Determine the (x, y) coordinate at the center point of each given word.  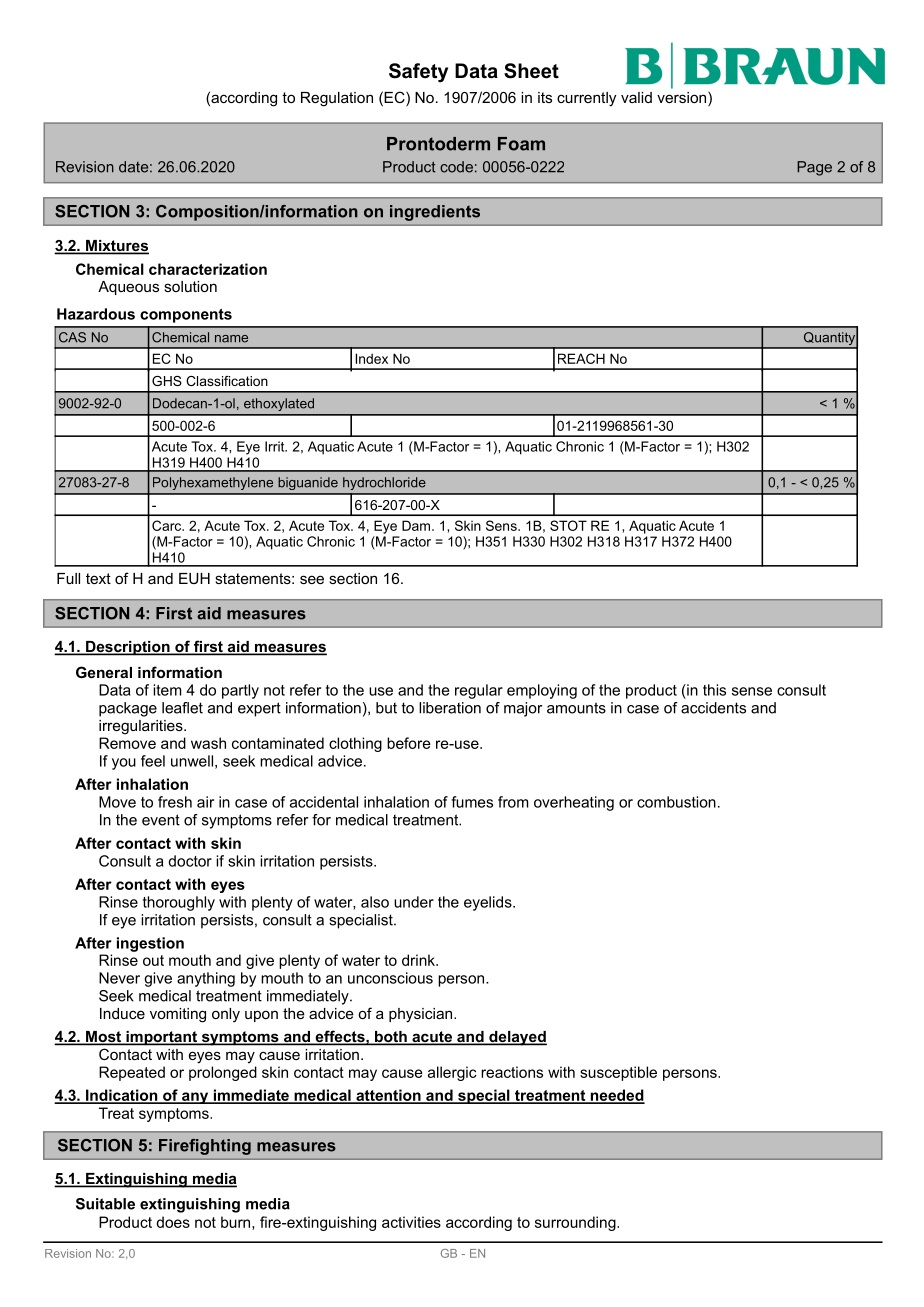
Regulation (337, 99)
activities (411, 1222)
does (173, 1222)
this (714, 690)
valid (636, 97)
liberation (450, 708)
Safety (418, 73)
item (167, 690)
